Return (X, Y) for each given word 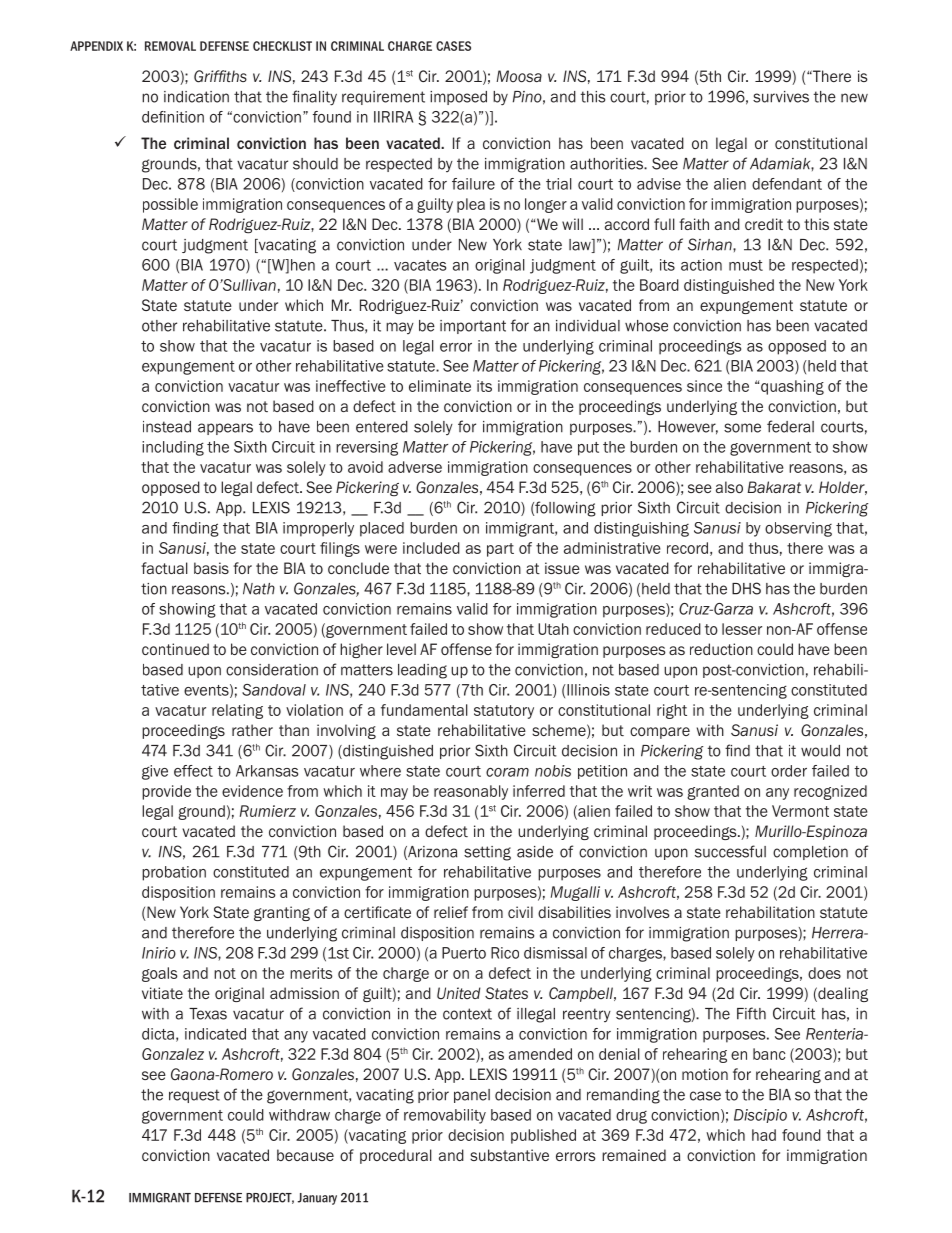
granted (713, 792)
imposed (458, 98)
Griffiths (220, 76)
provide (166, 792)
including (173, 448)
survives (781, 97)
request (194, 1096)
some (742, 428)
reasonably (471, 792)
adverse (415, 467)
